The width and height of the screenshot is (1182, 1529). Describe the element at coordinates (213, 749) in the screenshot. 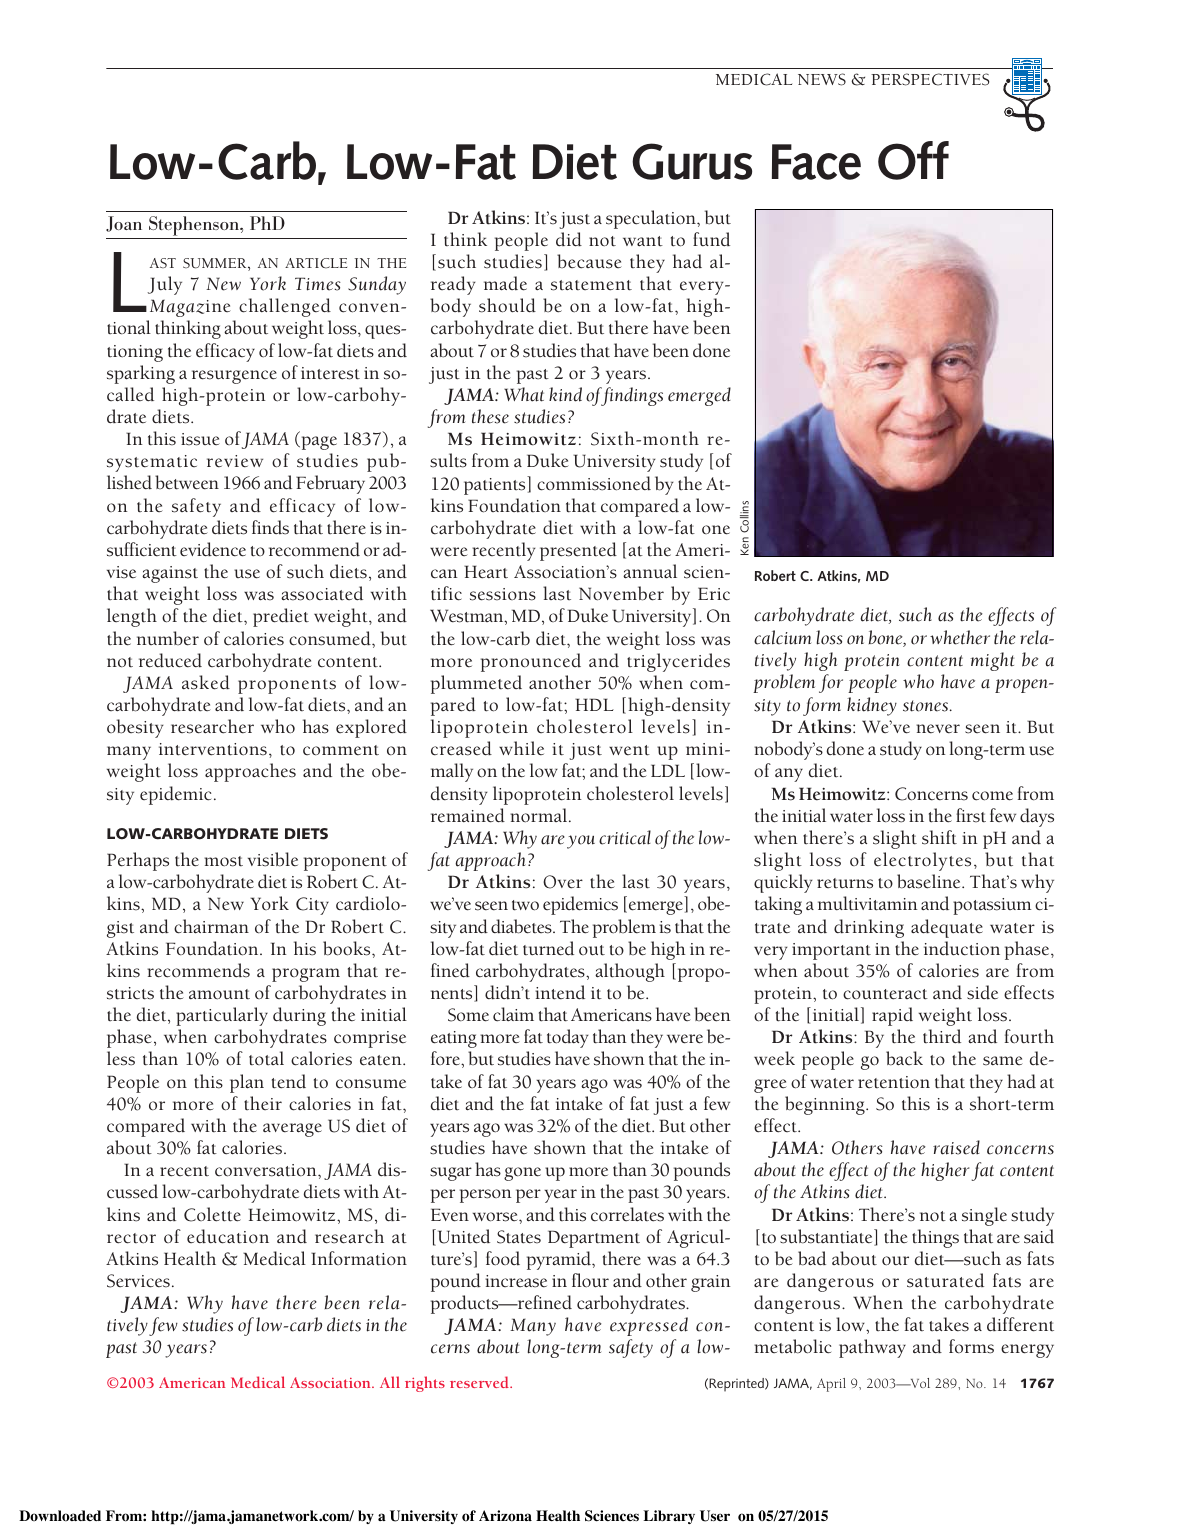

I see `interventions` at that location.
